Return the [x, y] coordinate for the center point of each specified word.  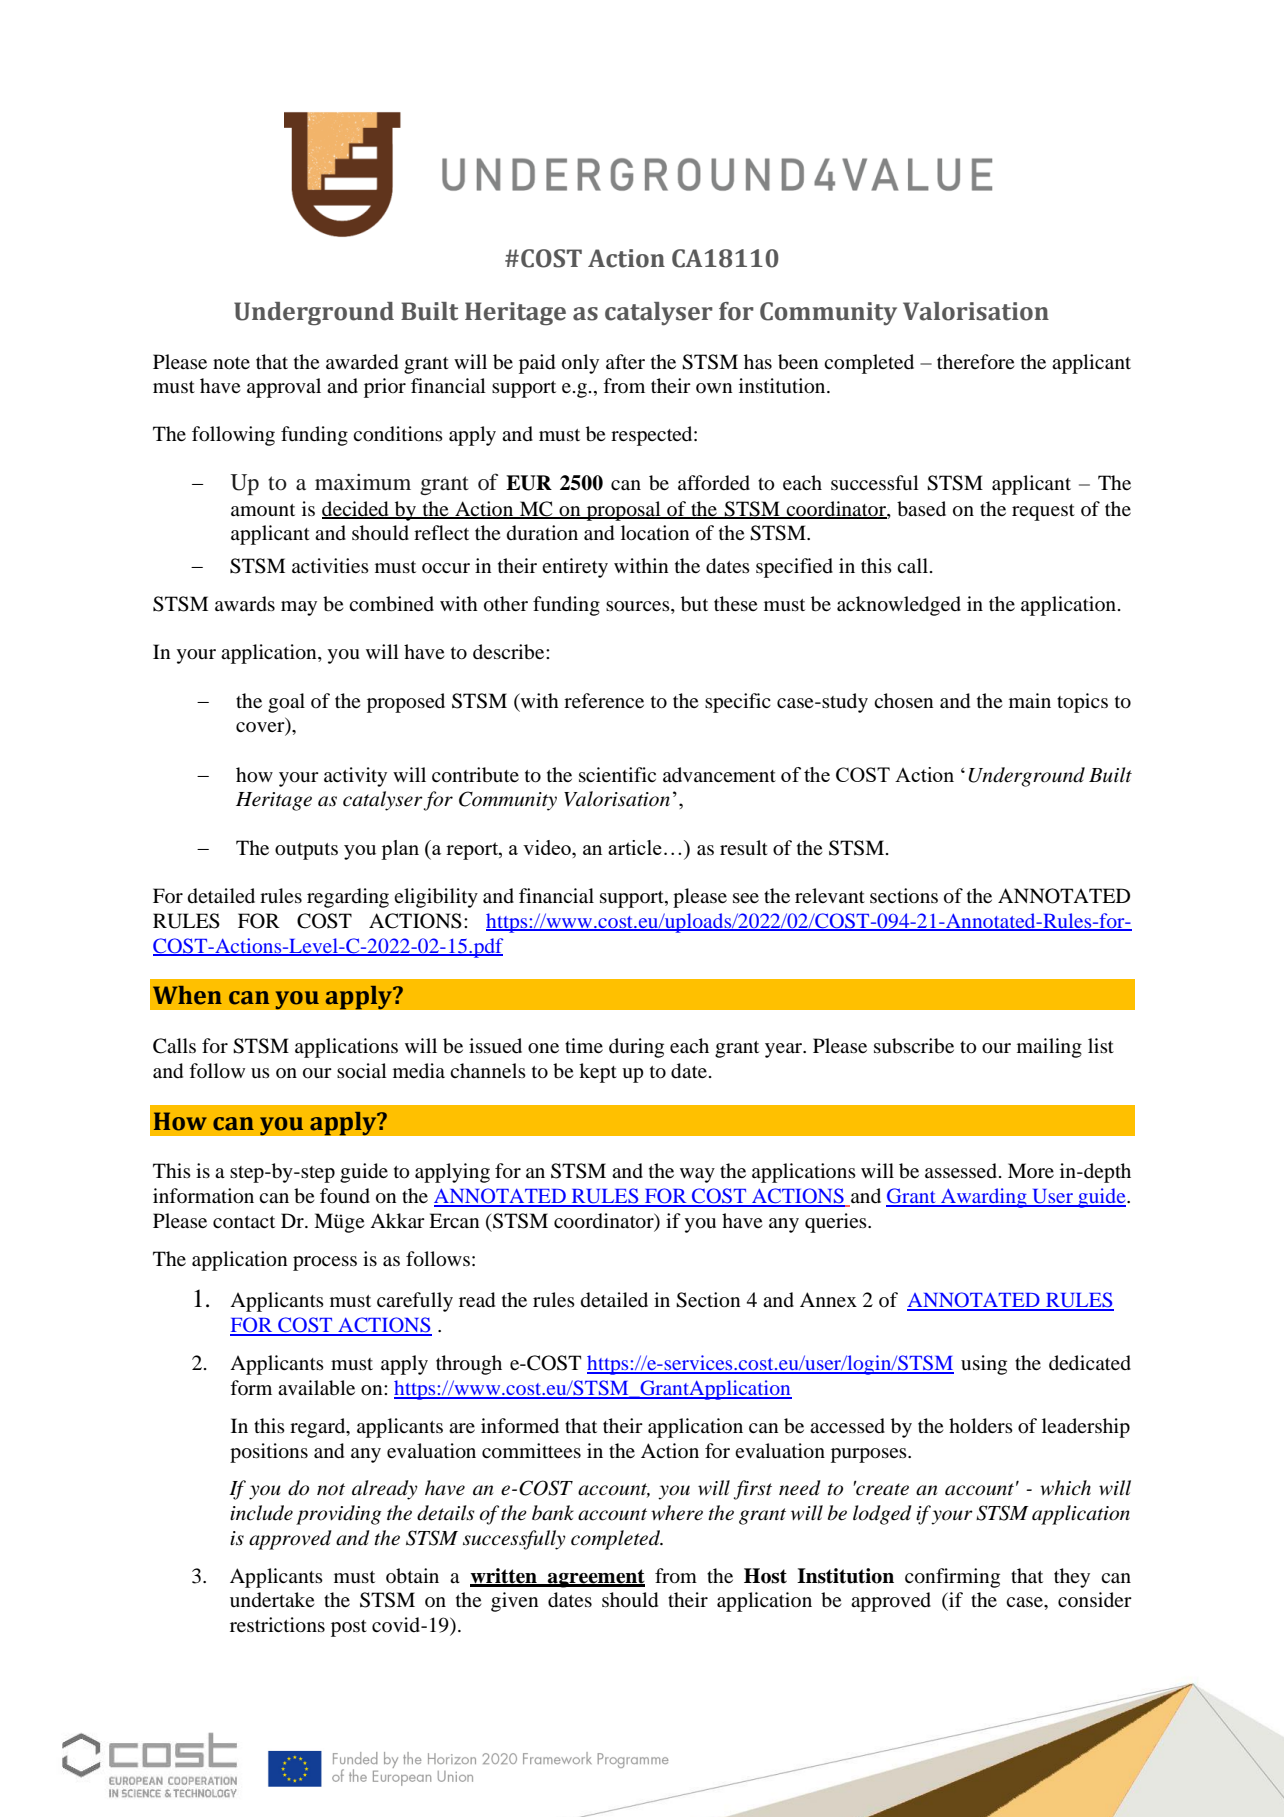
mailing [1049, 1048]
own [714, 388]
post [349, 1628]
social [362, 1071]
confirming [952, 1578]
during [636, 1048]
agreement [595, 1578]
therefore [975, 362]
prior [385, 388]
